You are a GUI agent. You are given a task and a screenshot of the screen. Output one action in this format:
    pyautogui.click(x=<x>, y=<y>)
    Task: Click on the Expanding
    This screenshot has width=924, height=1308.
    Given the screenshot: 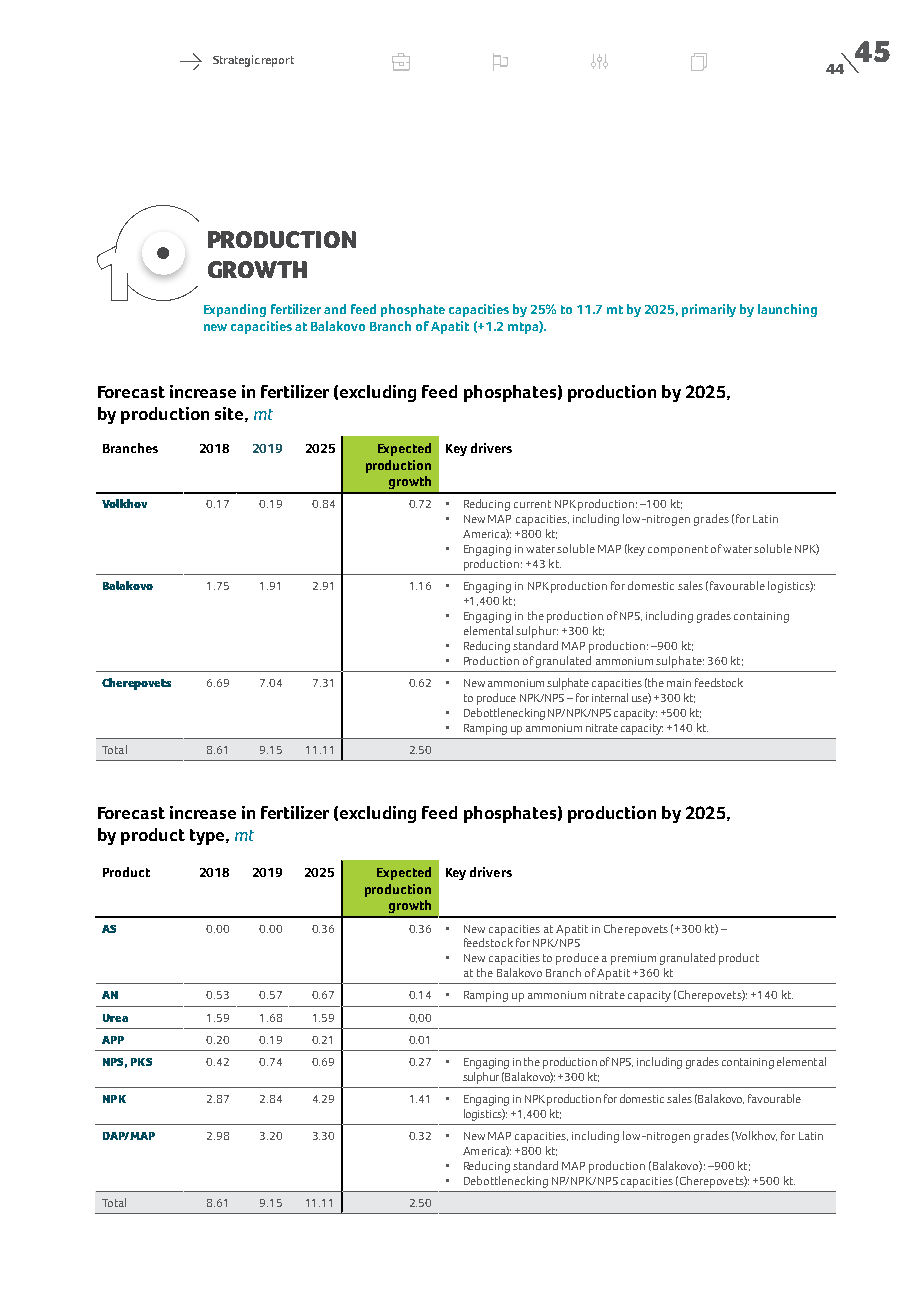 What is the action you would take?
    pyautogui.click(x=235, y=310)
